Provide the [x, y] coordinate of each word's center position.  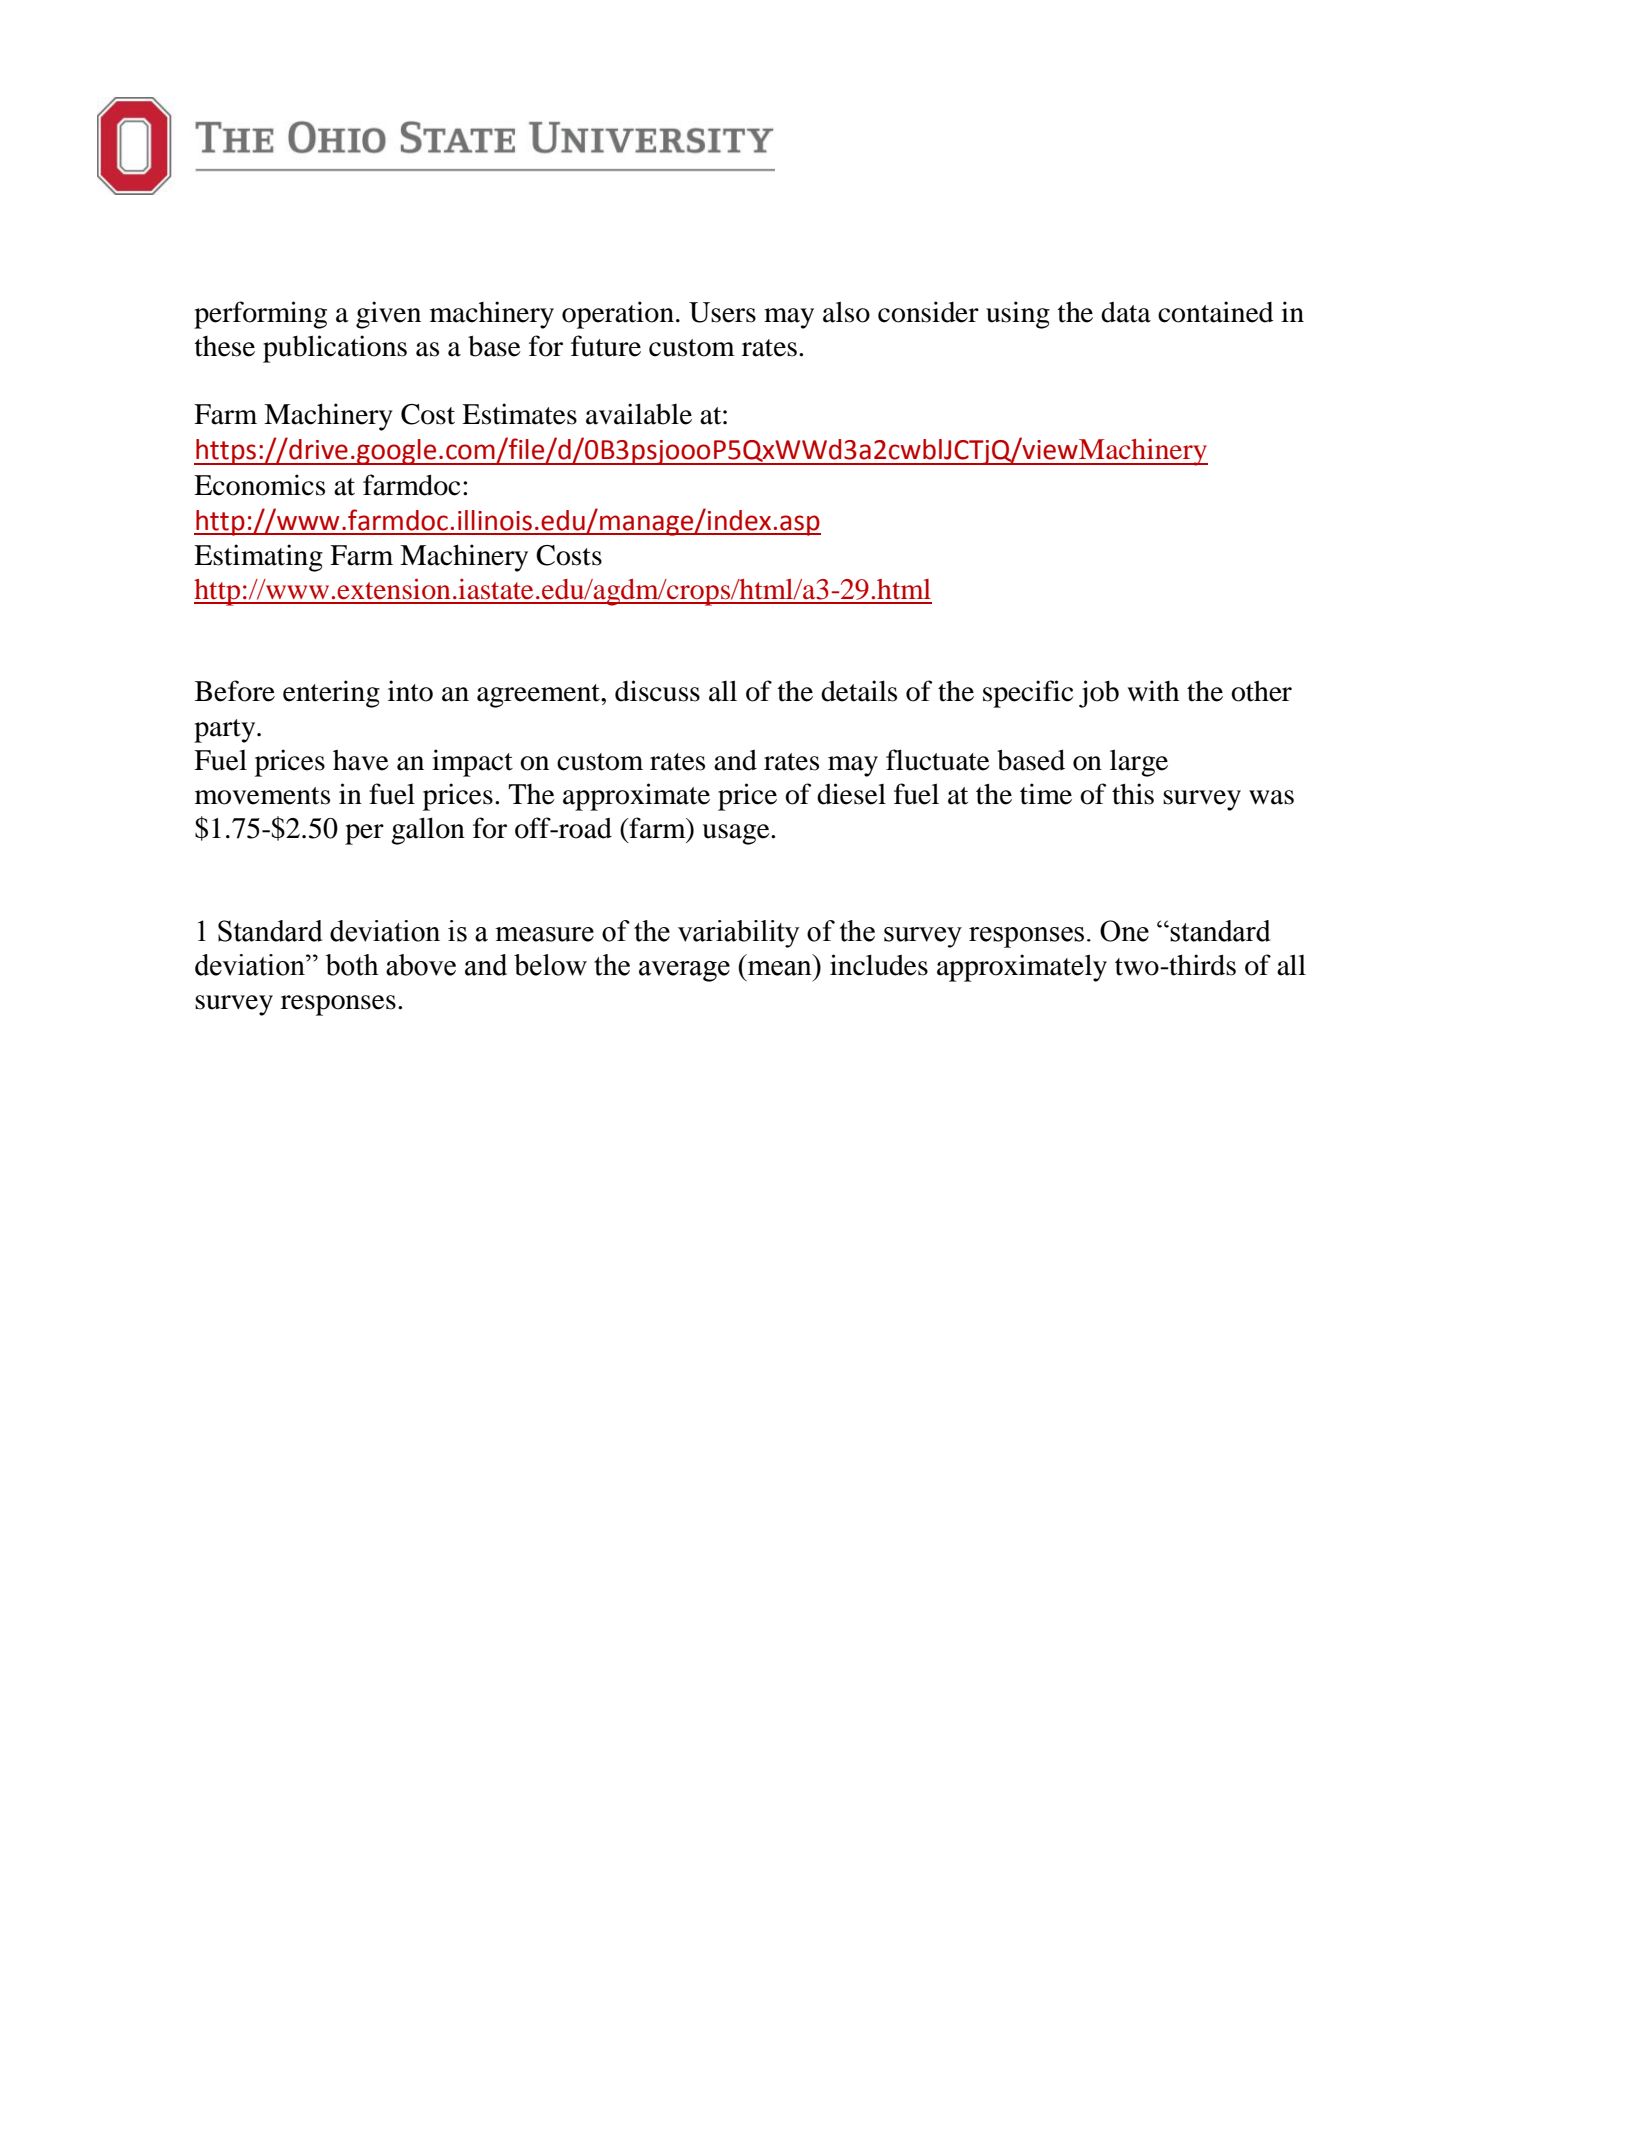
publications [335, 349]
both [352, 965]
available [639, 414]
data [1126, 312]
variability [739, 934]
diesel [851, 794]
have [361, 760]
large [1139, 763]
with [1153, 691]
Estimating [258, 558]
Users [722, 312]
